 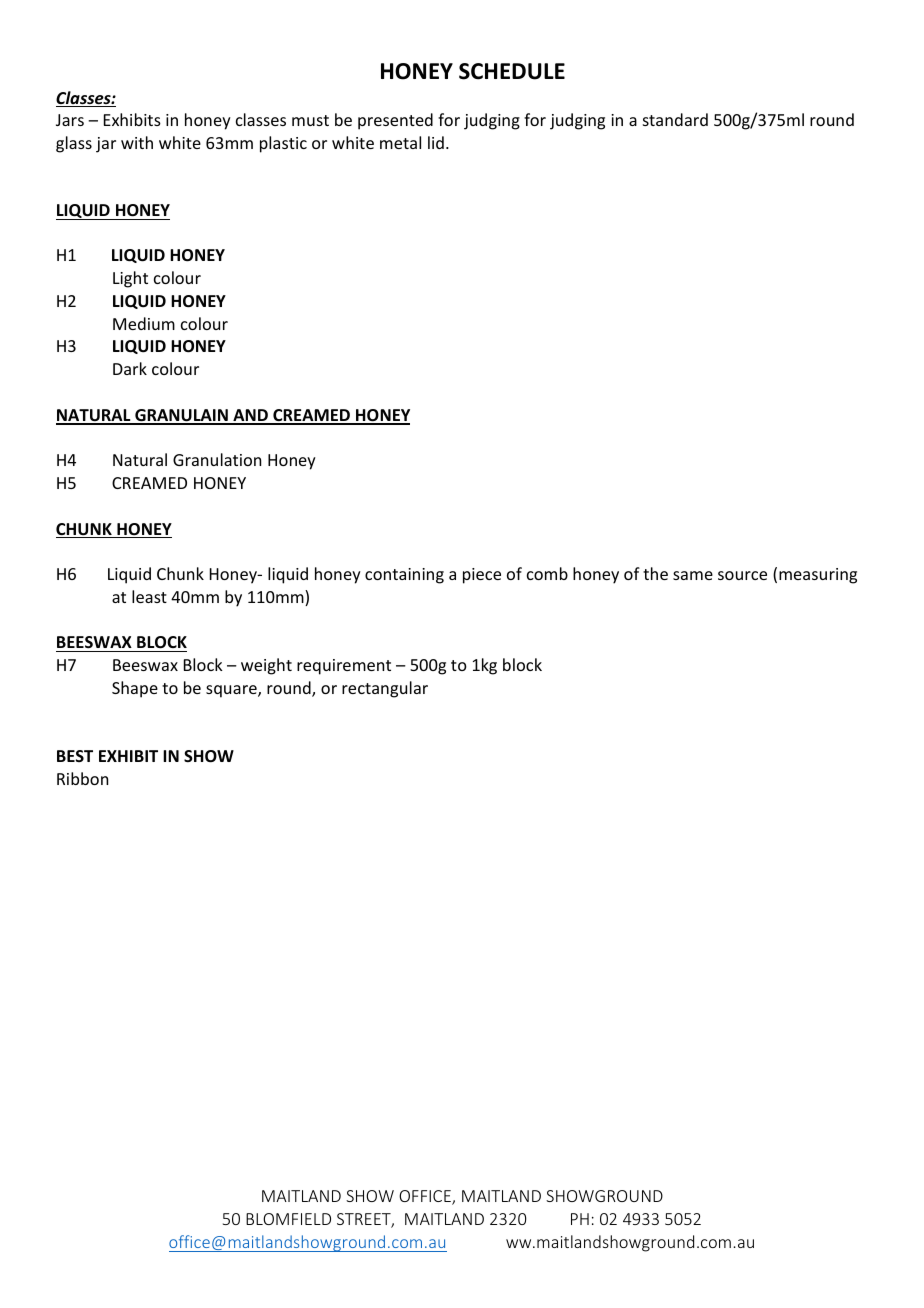 I want to click on Jars, so click(x=70, y=120).
